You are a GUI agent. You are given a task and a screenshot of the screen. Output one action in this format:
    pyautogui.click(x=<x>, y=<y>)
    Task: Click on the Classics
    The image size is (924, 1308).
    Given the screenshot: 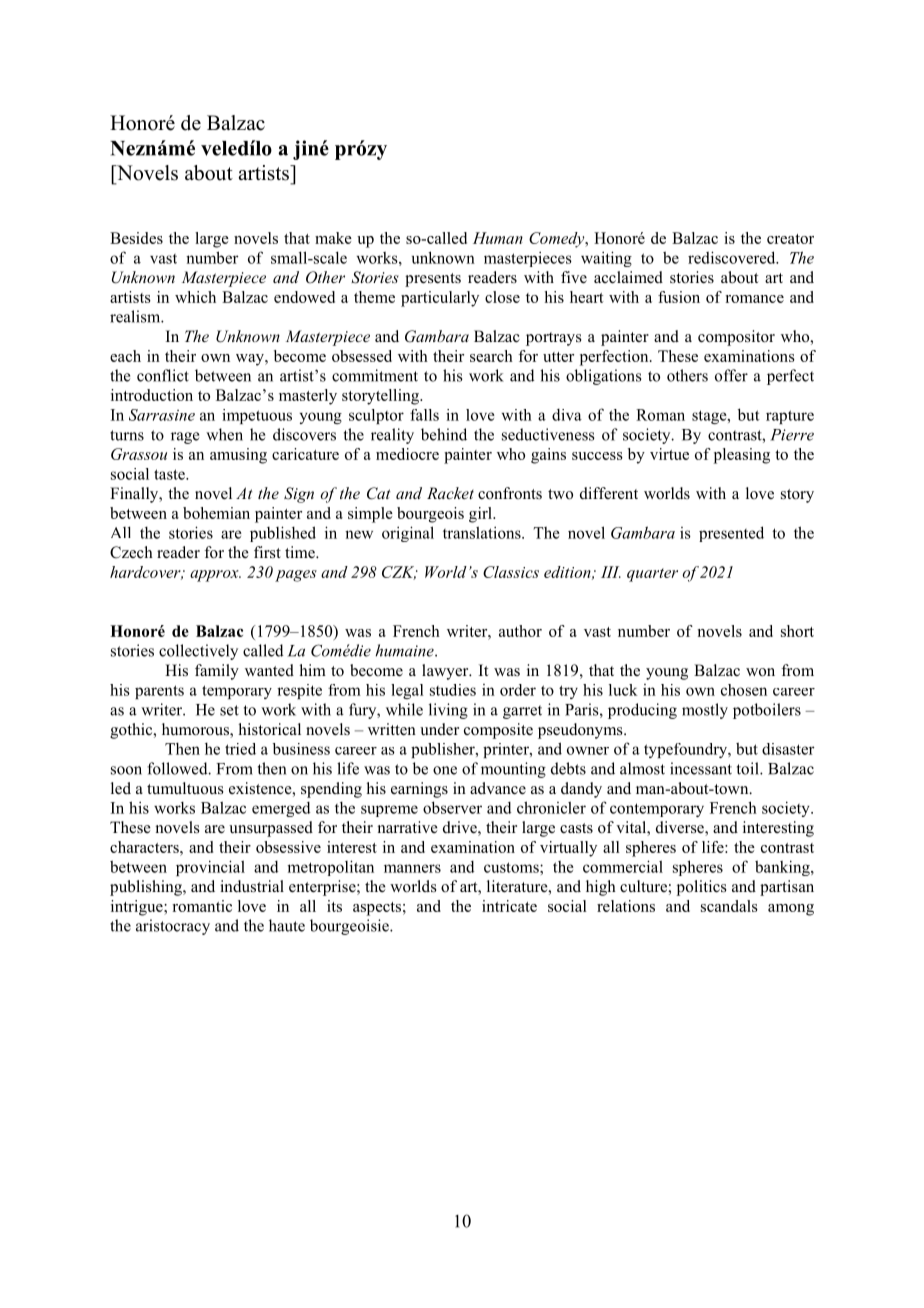 What is the action you would take?
    pyautogui.click(x=511, y=572)
